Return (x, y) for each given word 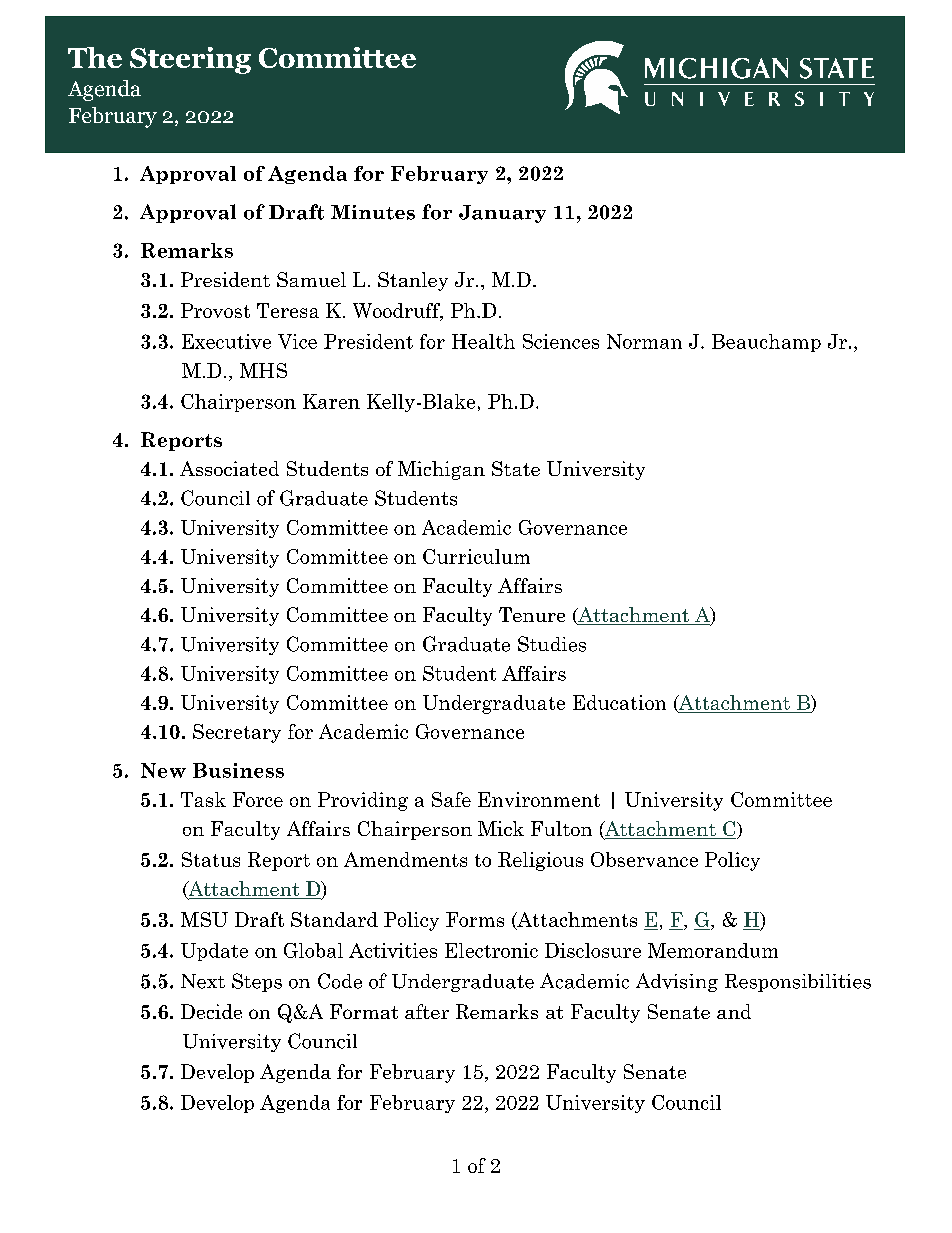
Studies (552, 644)
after (427, 1011)
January (502, 214)
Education (619, 702)
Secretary (237, 733)
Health (483, 341)
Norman (644, 341)
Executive (226, 341)
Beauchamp (766, 343)
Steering (190, 60)
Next (203, 981)
